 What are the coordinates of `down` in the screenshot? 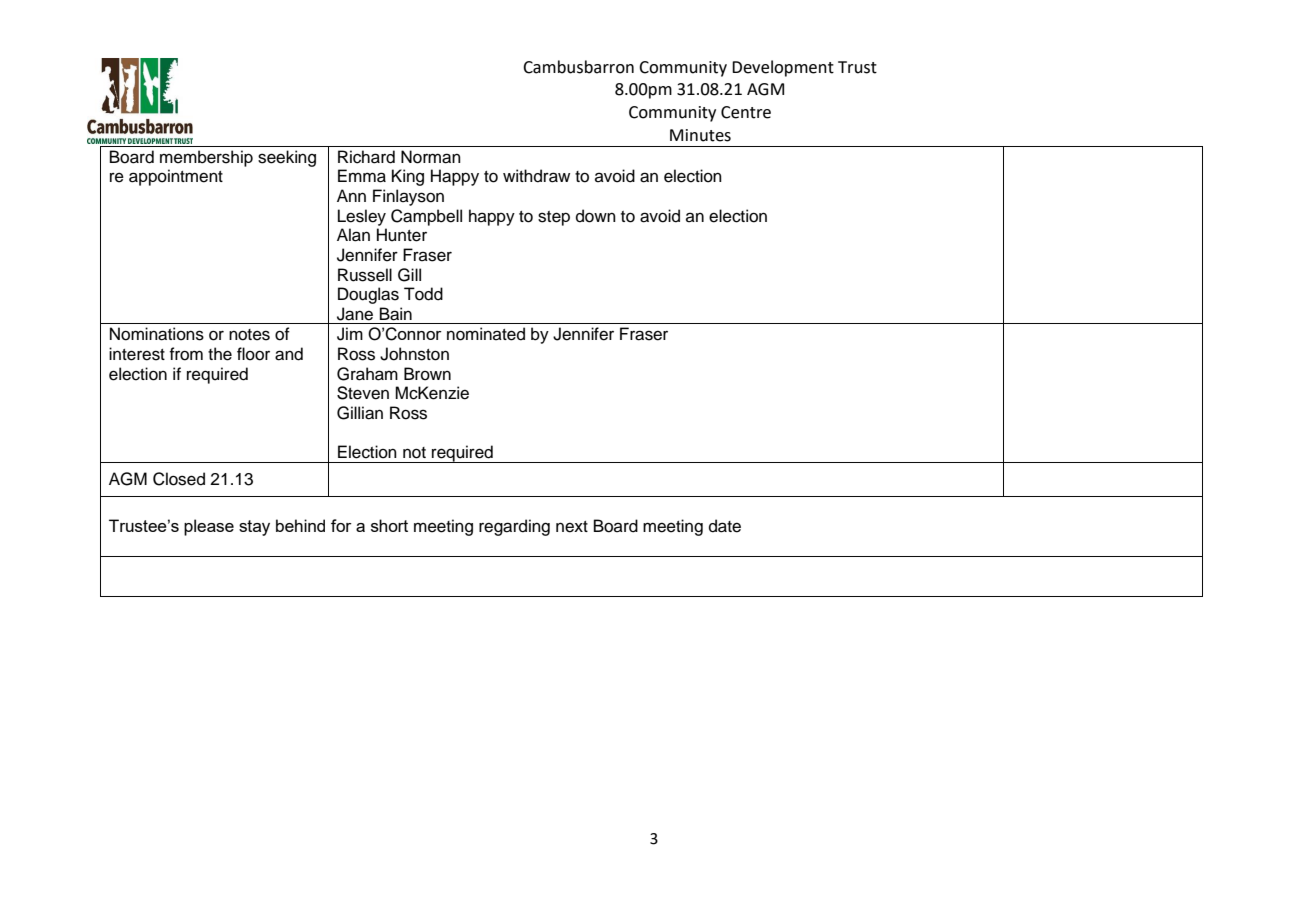 It's located at (596, 216).
